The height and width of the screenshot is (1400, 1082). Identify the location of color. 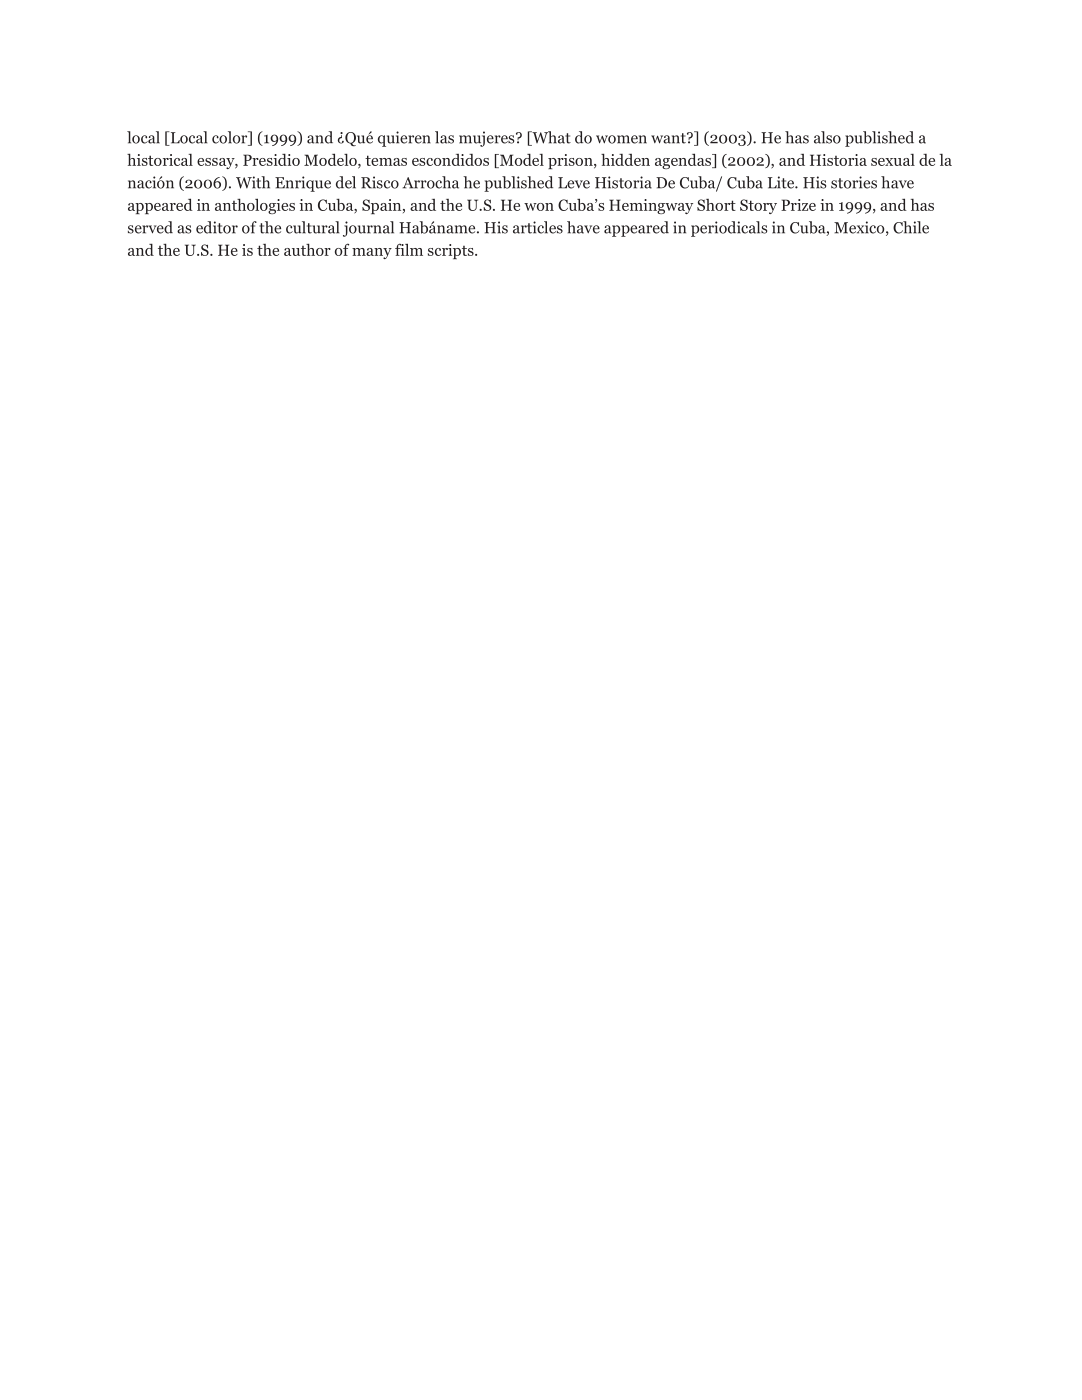
(231, 138).
